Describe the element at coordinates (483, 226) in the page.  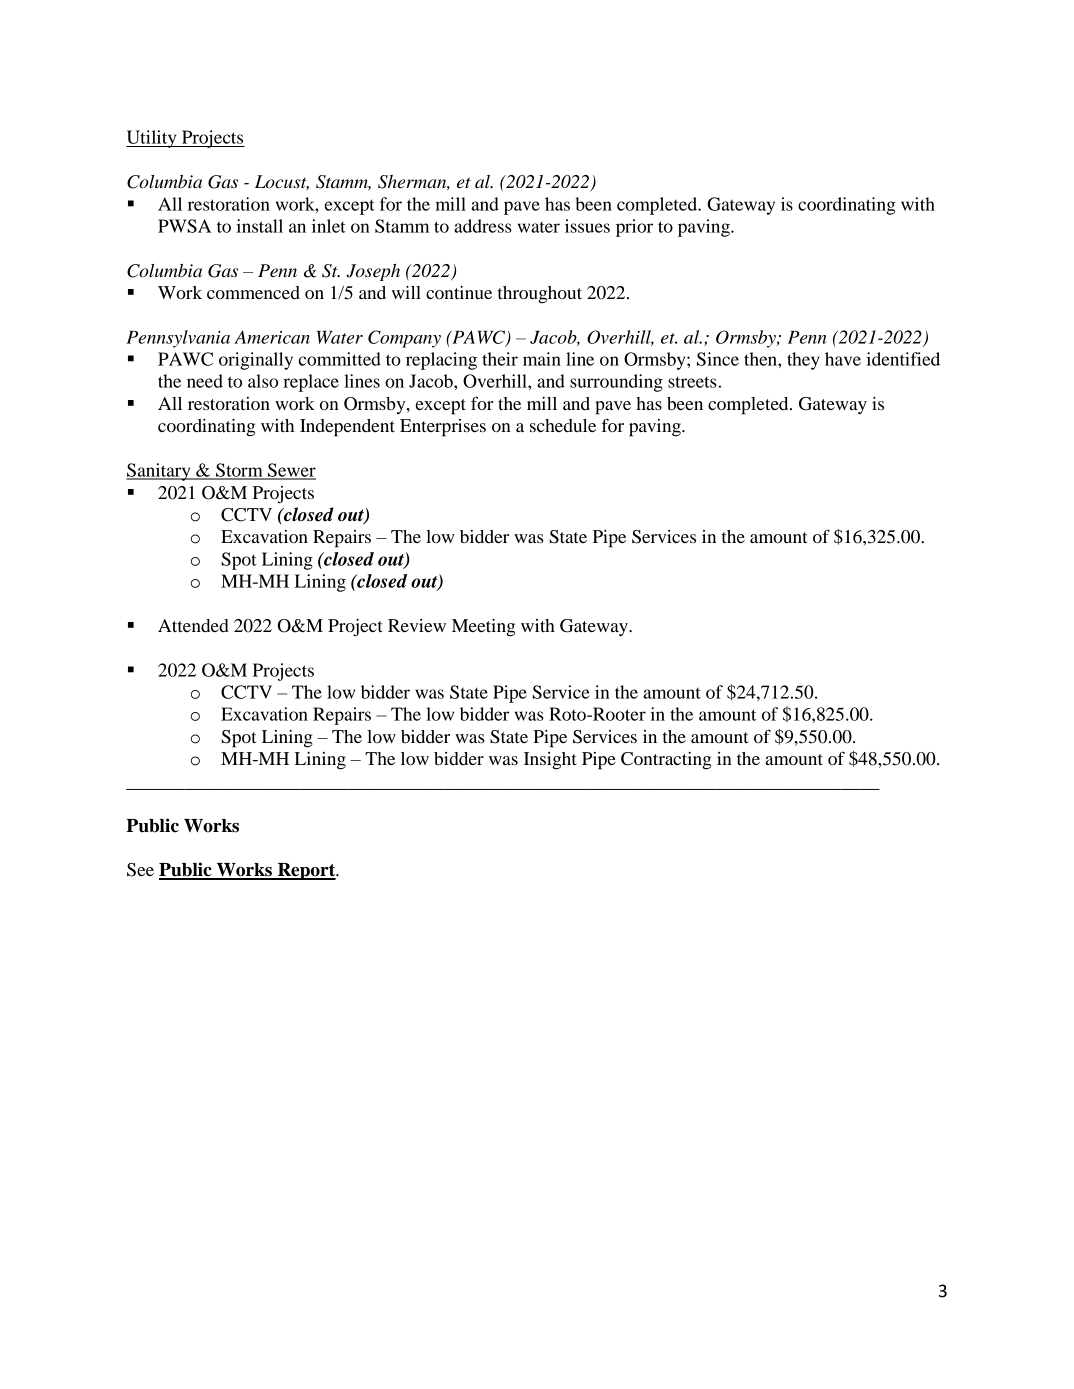
I see `address` at that location.
